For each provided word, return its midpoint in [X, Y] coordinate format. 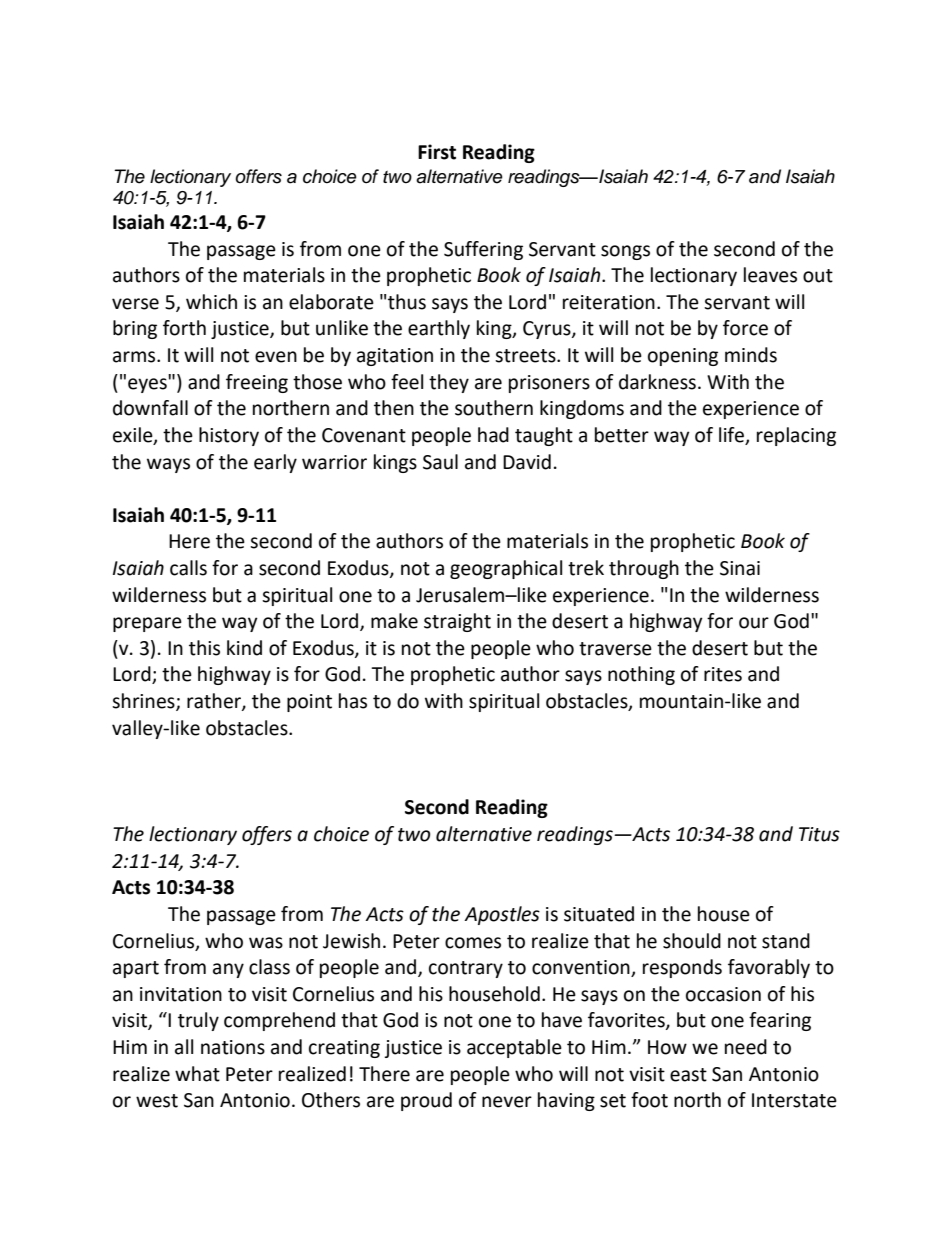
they [449, 383]
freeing [257, 383]
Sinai [740, 568]
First [437, 152]
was [266, 943]
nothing [641, 675]
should [692, 941]
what [197, 1074]
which [211, 302]
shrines [144, 702]
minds [751, 355]
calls [188, 568]
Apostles [502, 915]
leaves [770, 275]
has [353, 701]
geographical [506, 569]
